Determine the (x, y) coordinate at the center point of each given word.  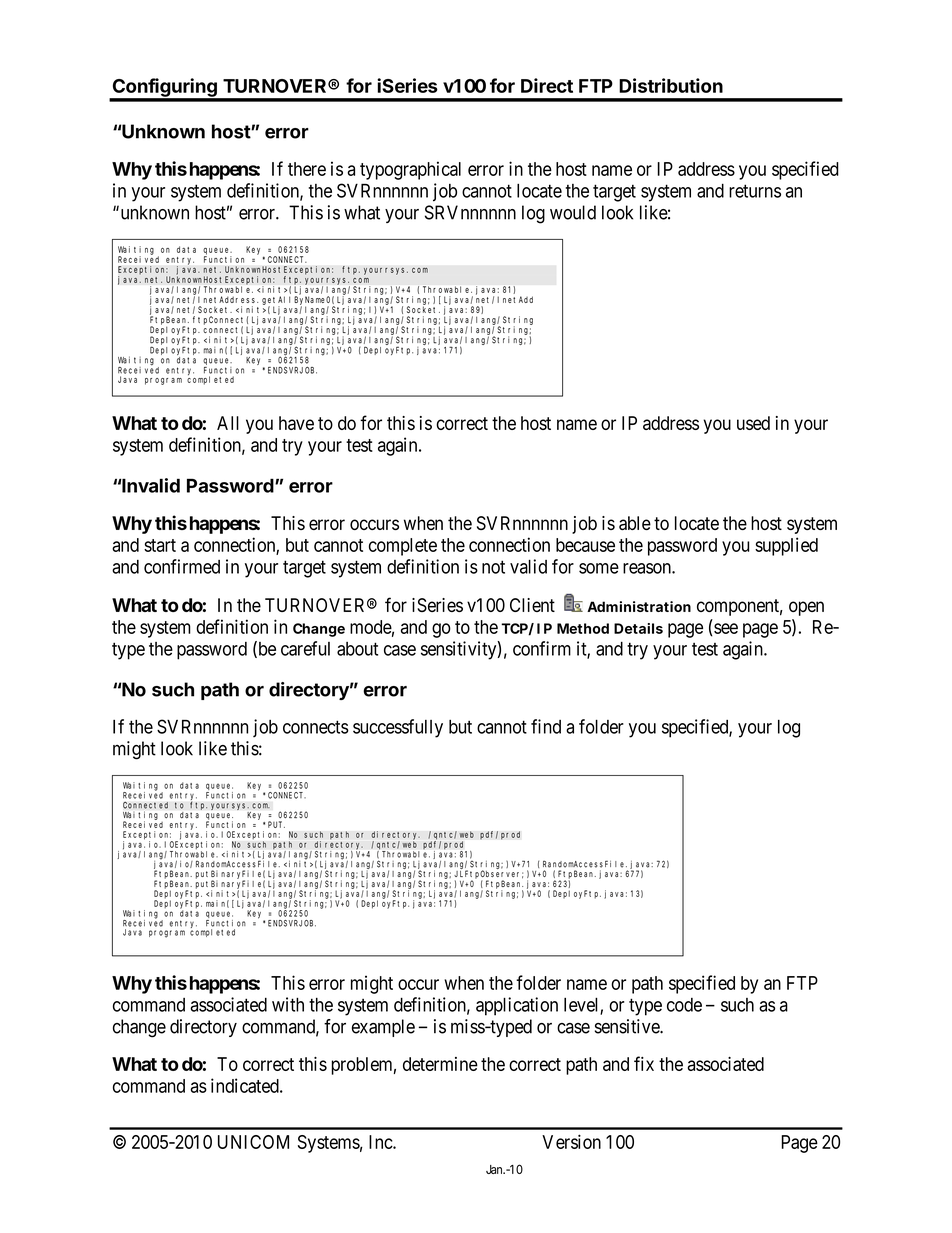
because (585, 545)
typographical (410, 170)
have (296, 423)
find (546, 726)
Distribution (671, 85)
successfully (398, 728)
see (725, 629)
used (753, 423)
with (288, 1004)
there (307, 169)
